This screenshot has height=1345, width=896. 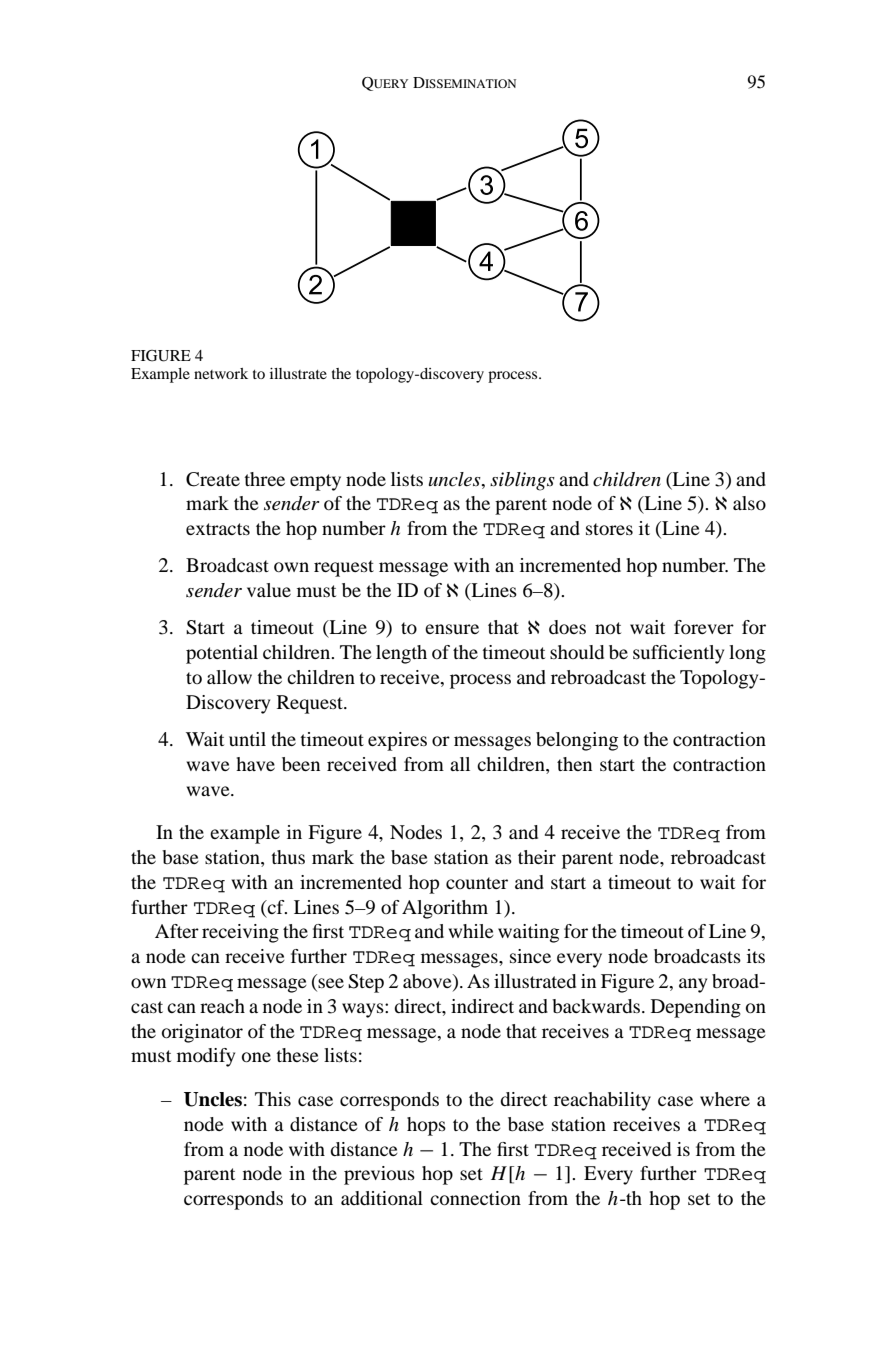 What do you see at coordinates (693, 985) in the screenshot?
I see `any` at bounding box center [693, 985].
